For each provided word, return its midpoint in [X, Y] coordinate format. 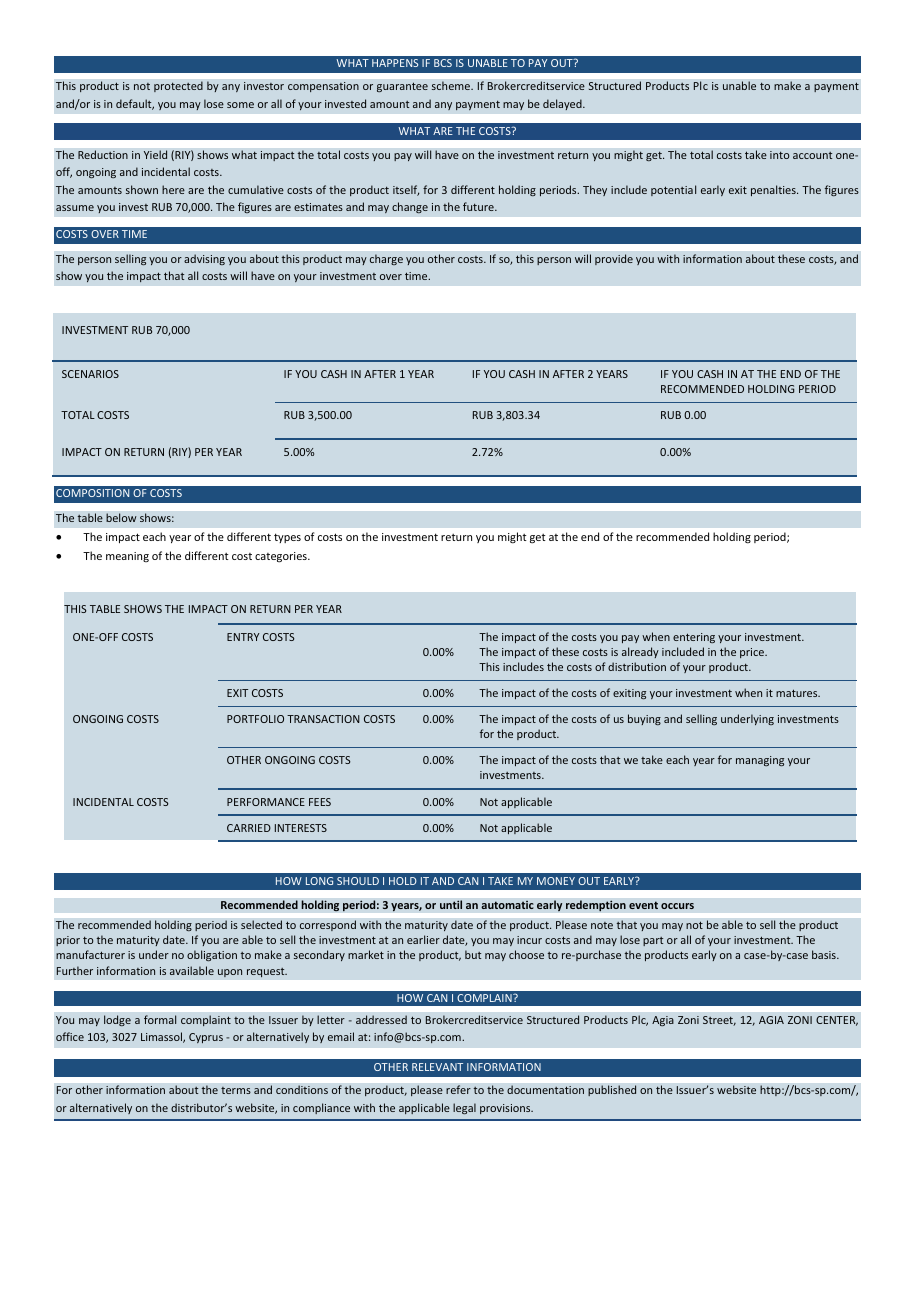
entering [694, 638]
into [779, 155]
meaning [127, 557]
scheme [452, 85]
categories [282, 557]
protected [178, 86]
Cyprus [206, 1038]
